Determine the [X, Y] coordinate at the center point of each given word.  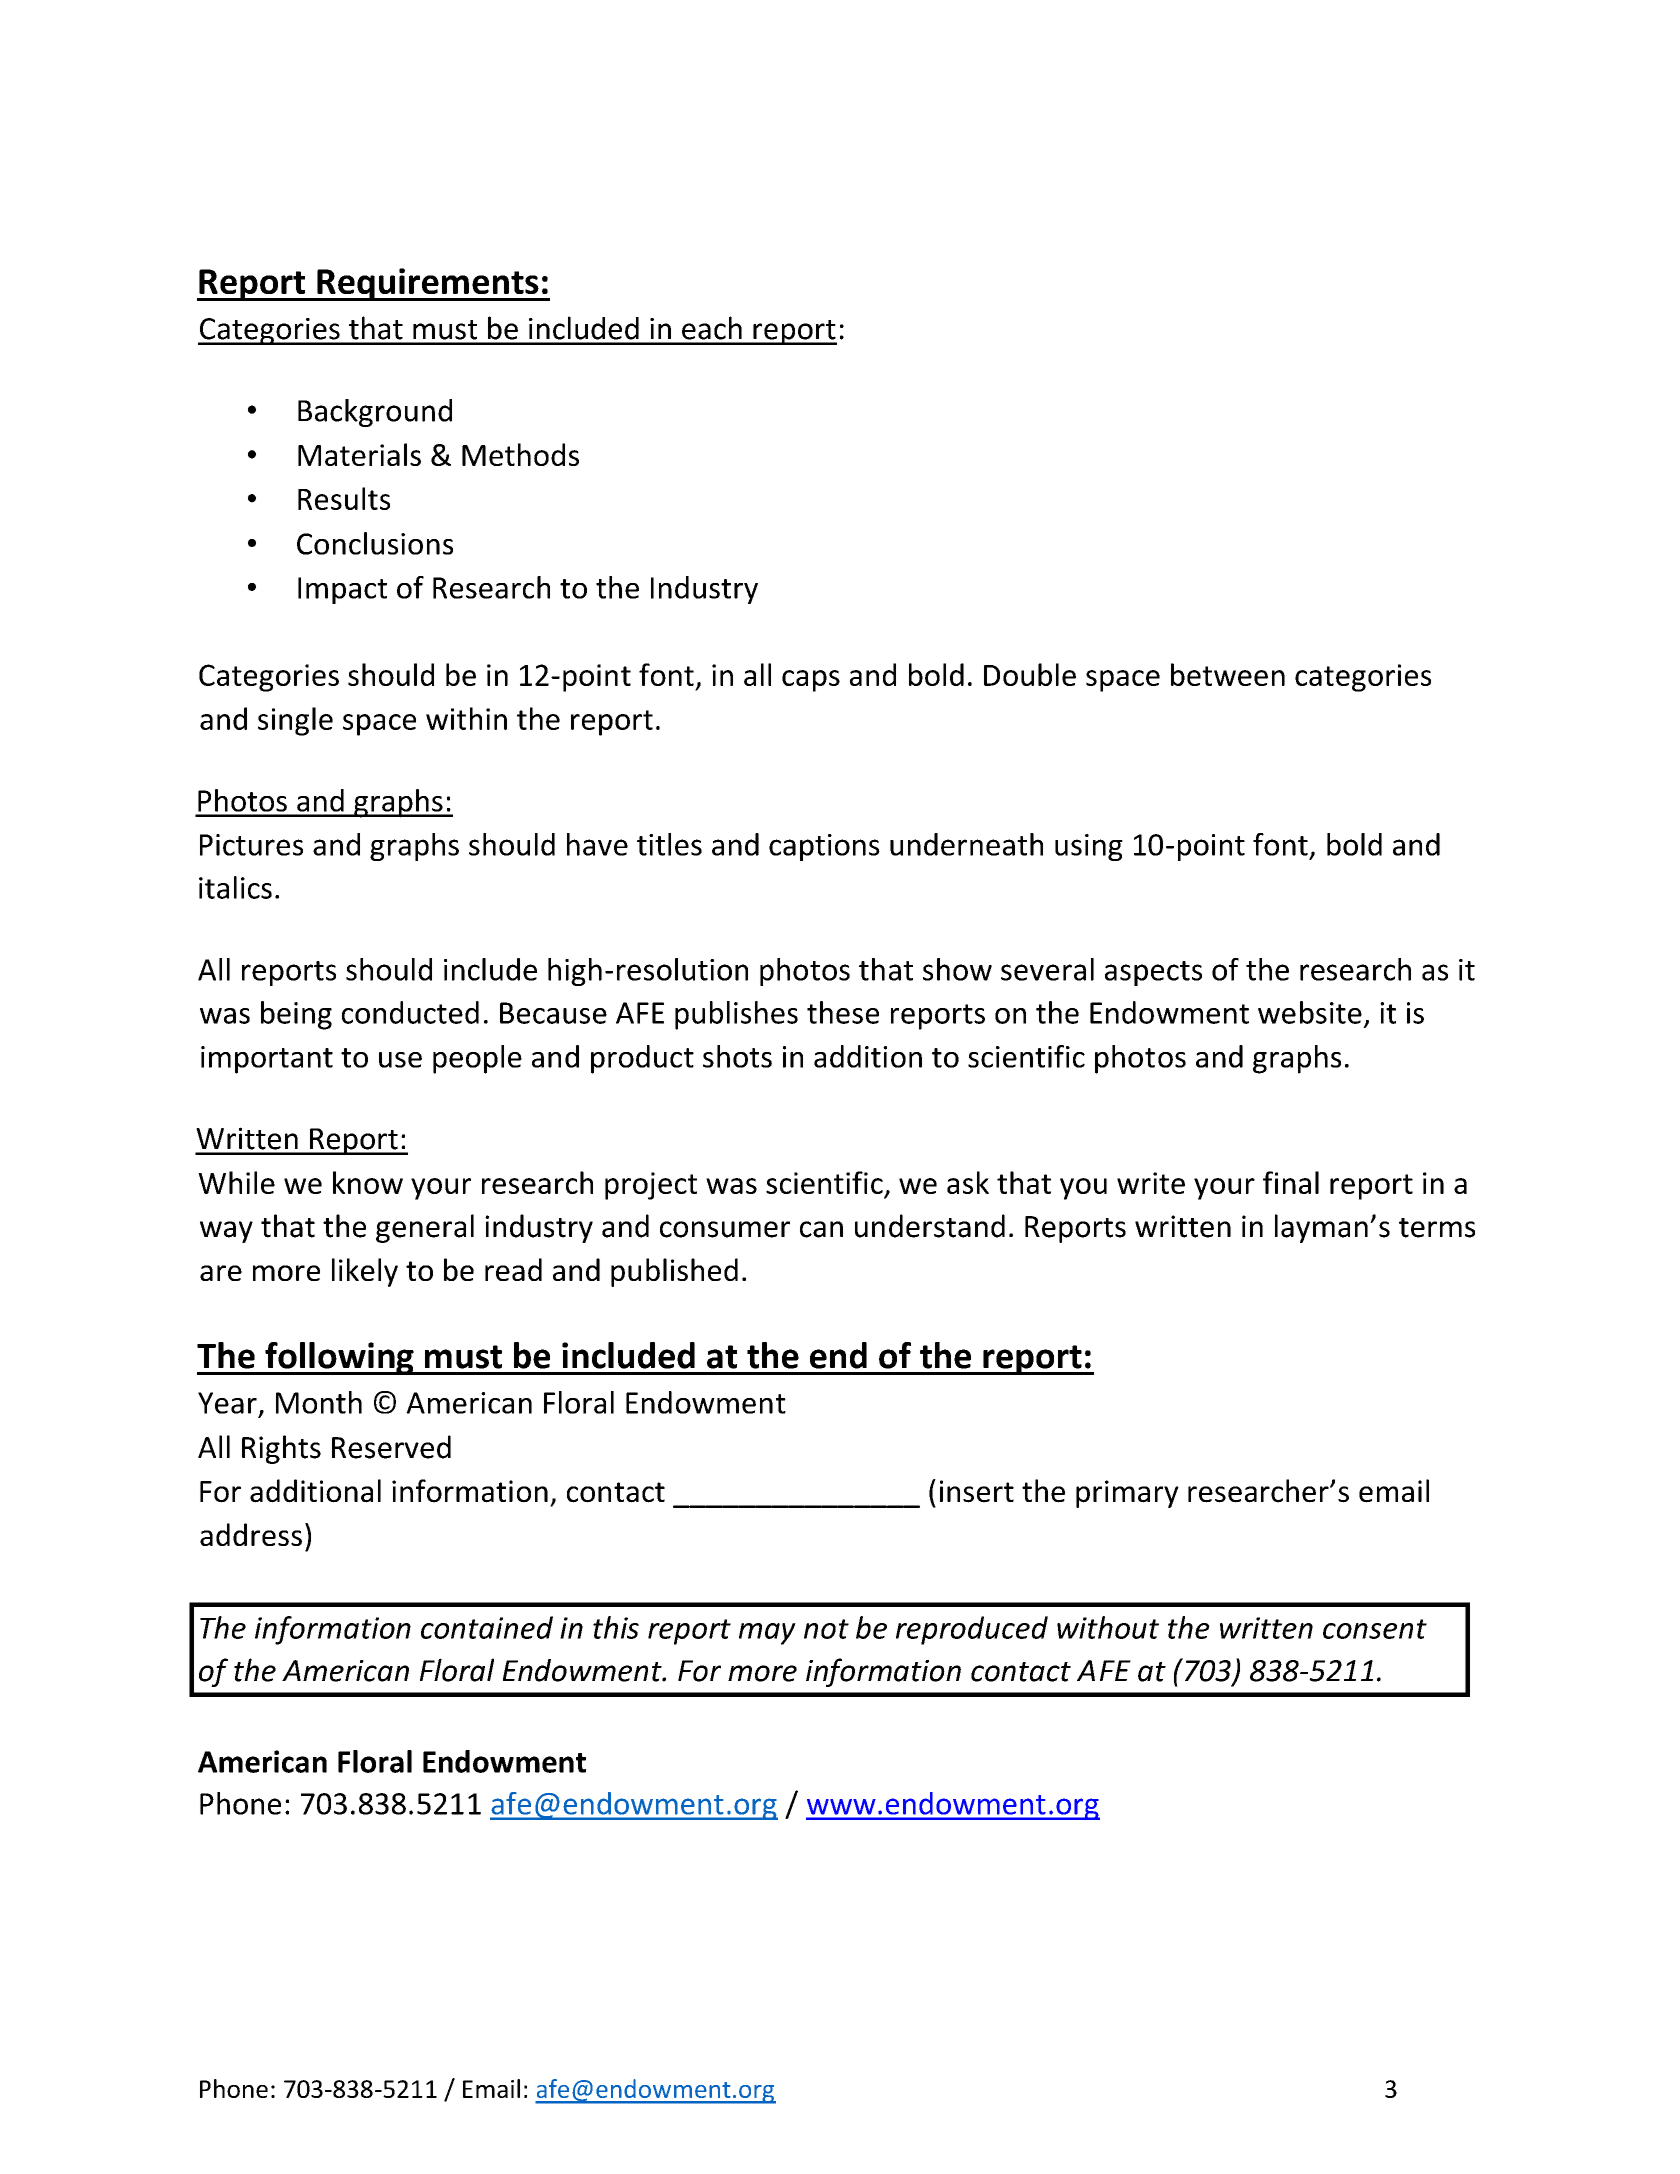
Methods [520, 454]
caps [811, 681]
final [1291, 1182]
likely [365, 1272]
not [826, 1629]
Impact [342, 590]
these [843, 1012]
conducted [410, 1012]
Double [1030, 674]
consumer [725, 1229]
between [1228, 674]
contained [487, 1627]
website [1310, 1012]
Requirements [428, 284]
